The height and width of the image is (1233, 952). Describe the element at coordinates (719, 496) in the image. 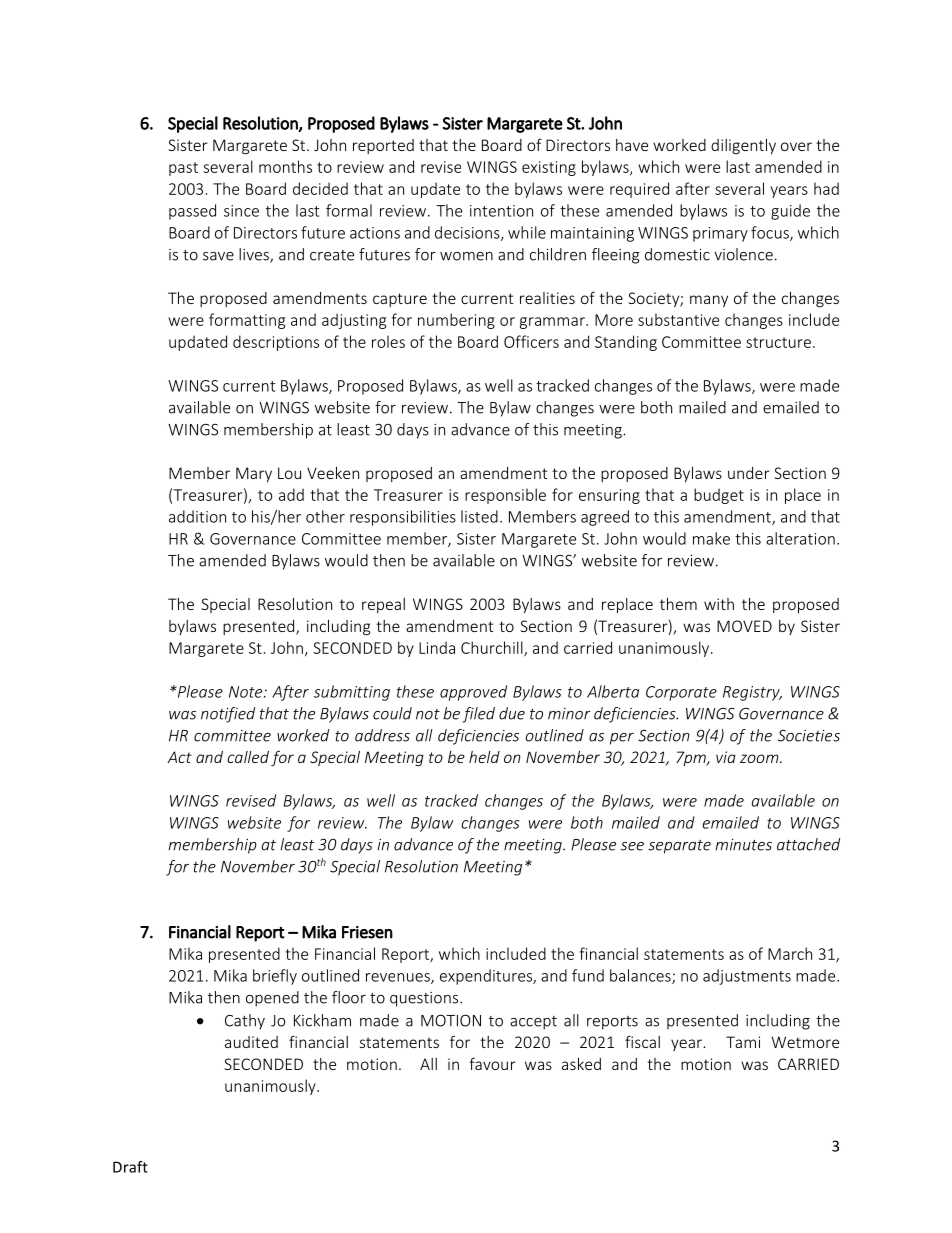

I see `budget` at that location.
